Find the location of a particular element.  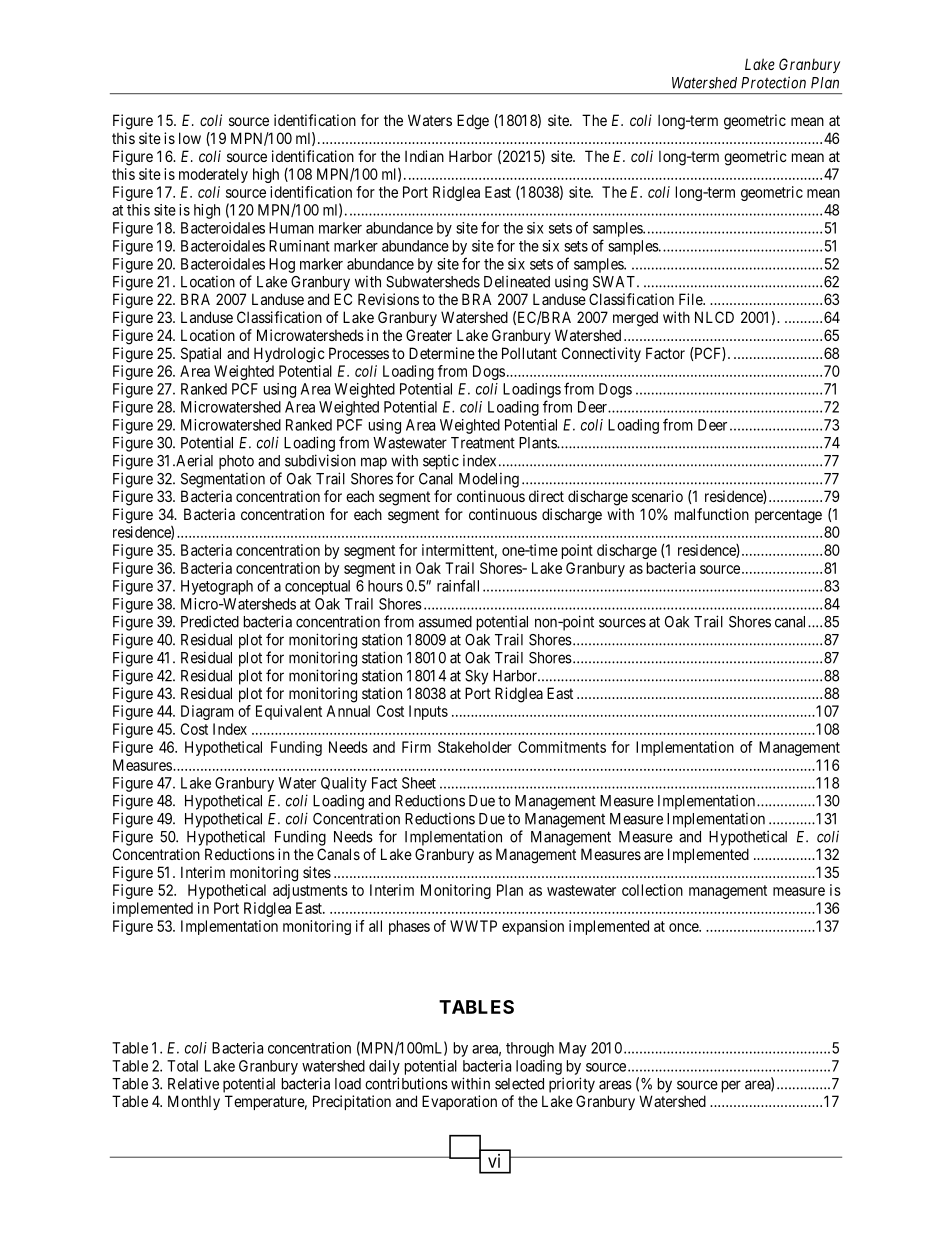

Equivalent is located at coordinates (289, 712).
